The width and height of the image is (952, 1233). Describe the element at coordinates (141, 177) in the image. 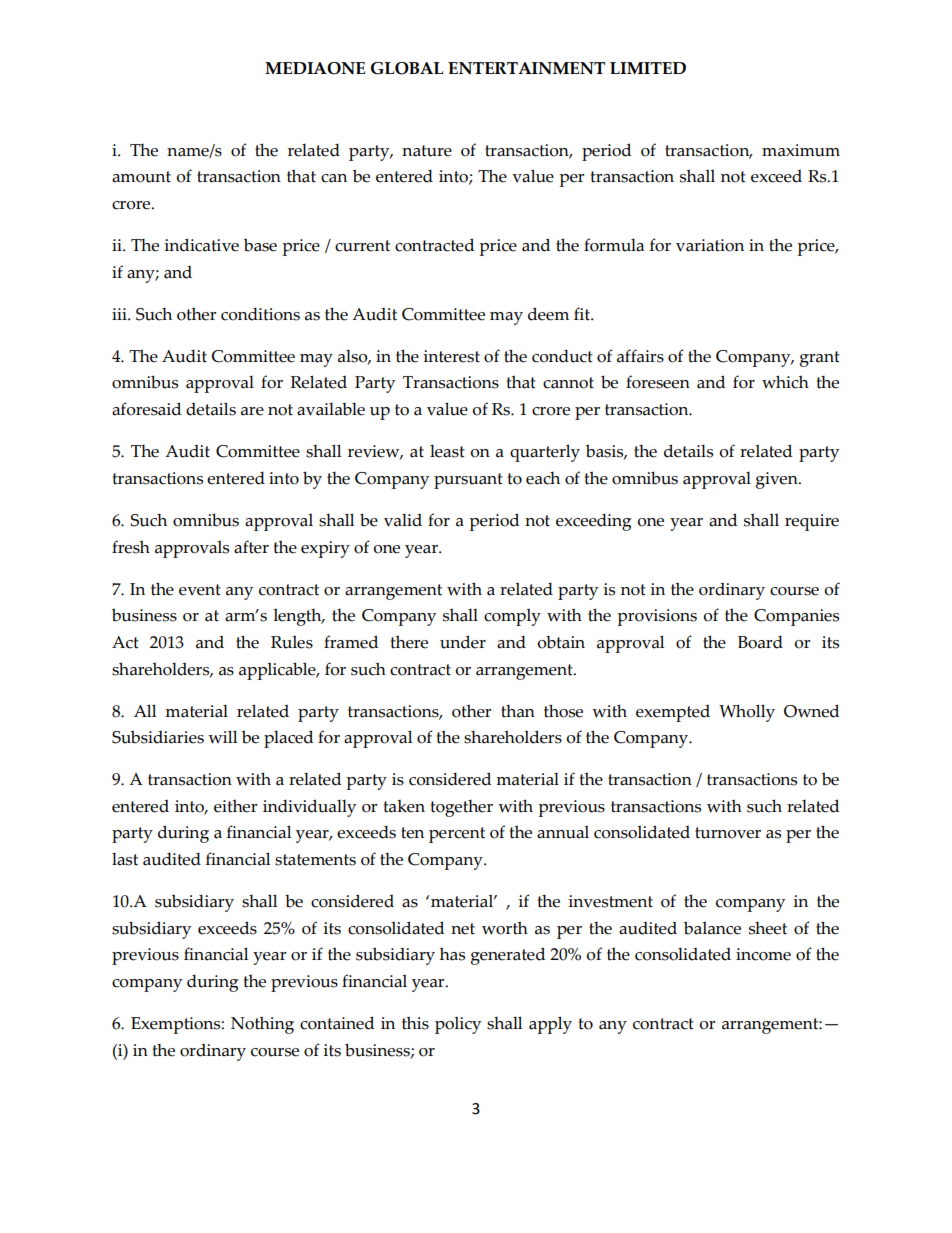

I see `amount` at that location.
